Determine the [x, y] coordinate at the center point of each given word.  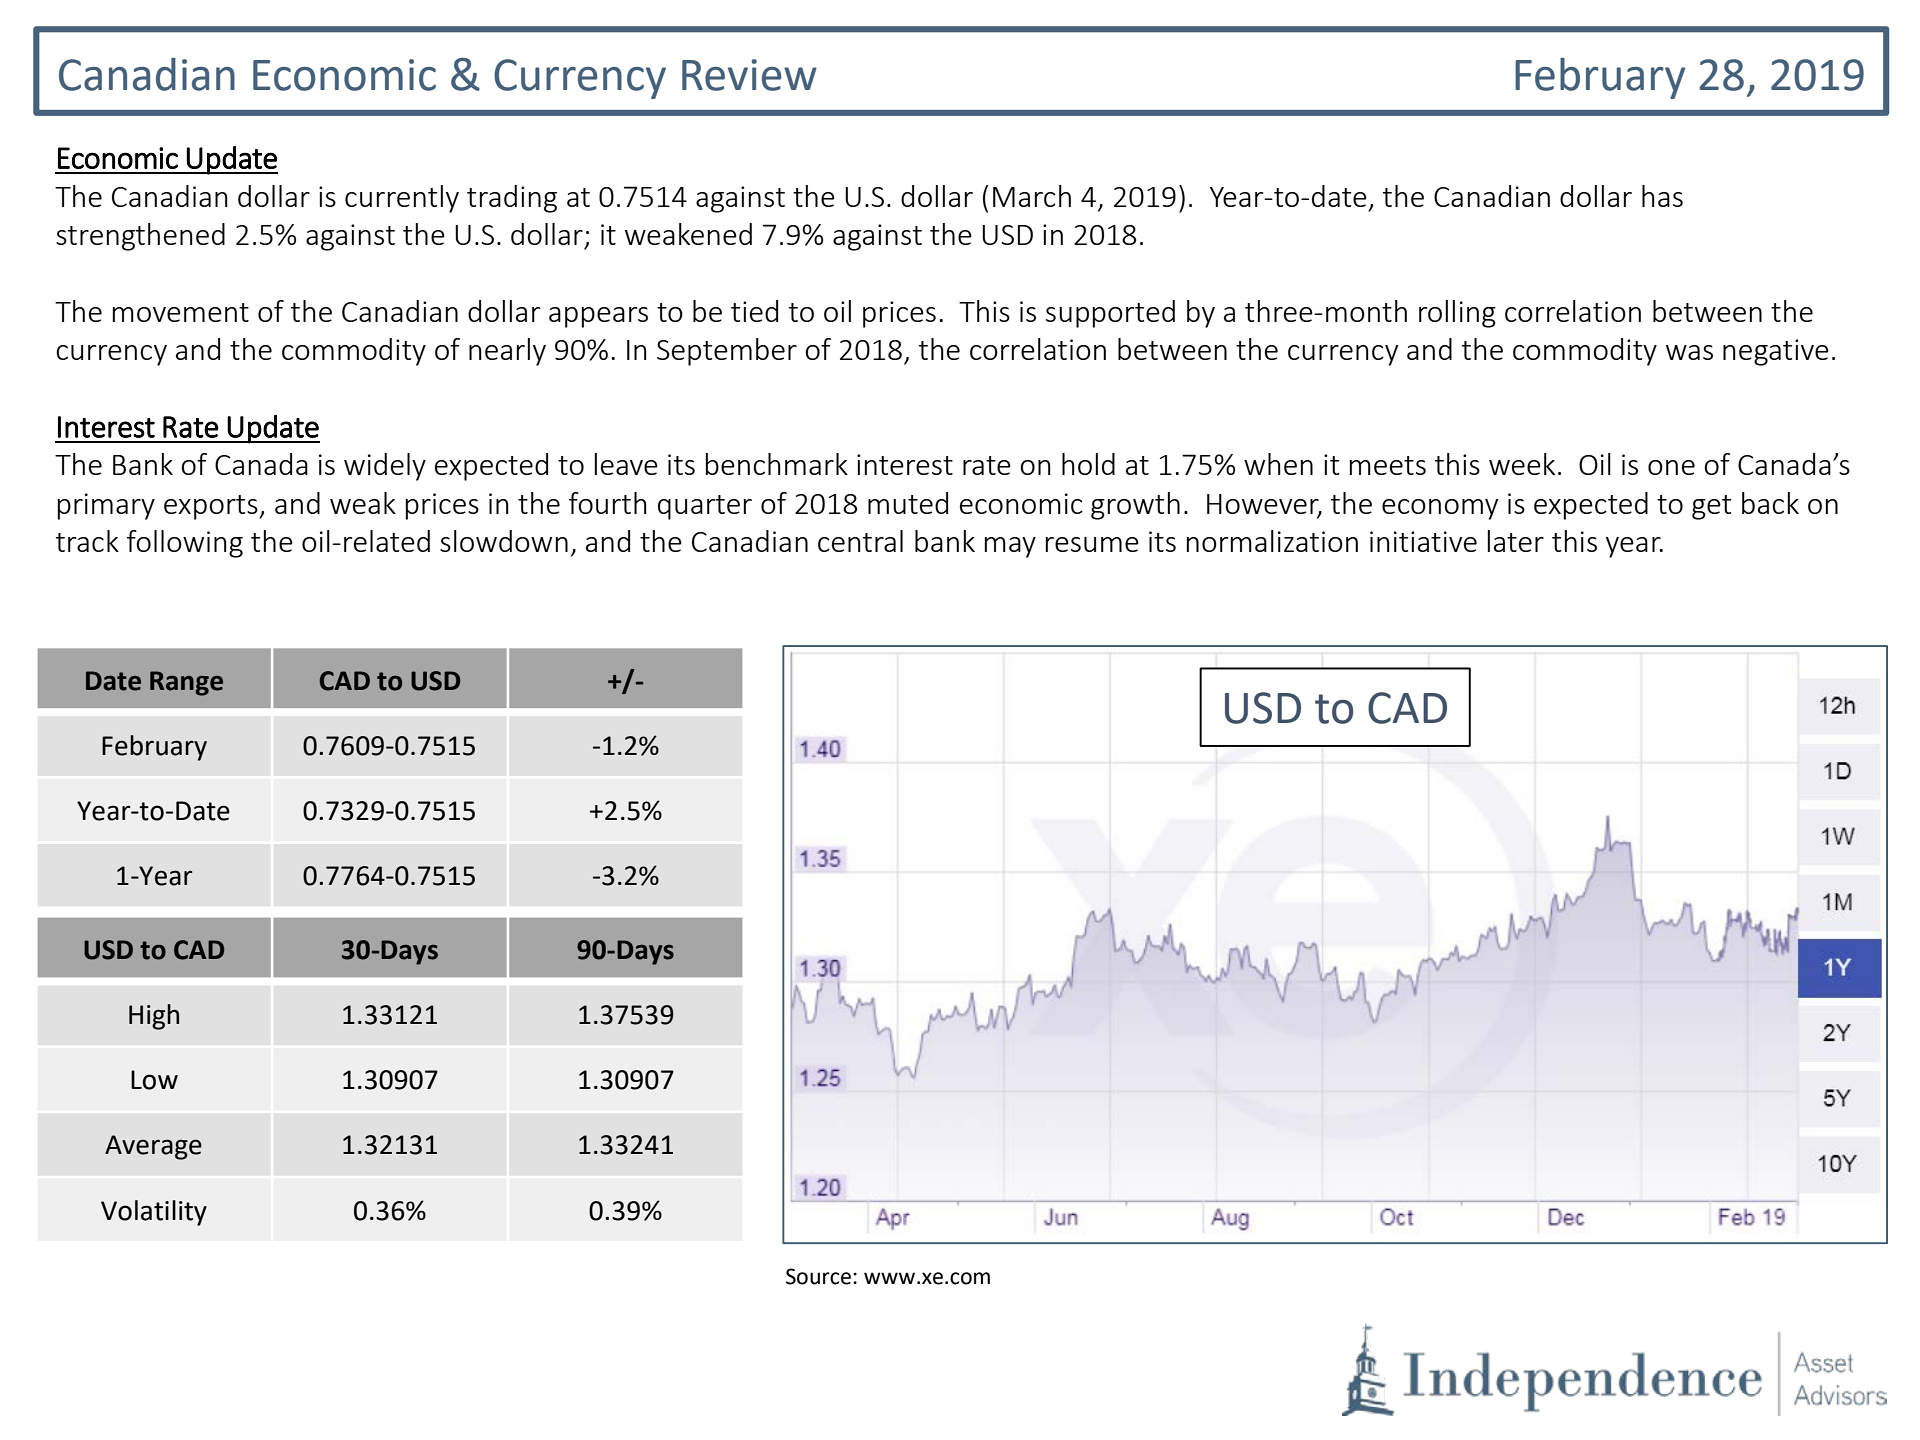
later [1516, 541]
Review [749, 75]
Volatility [154, 1213]
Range [186, 683]
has [1662, 196]
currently [402, 199]
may [1010, 547]
